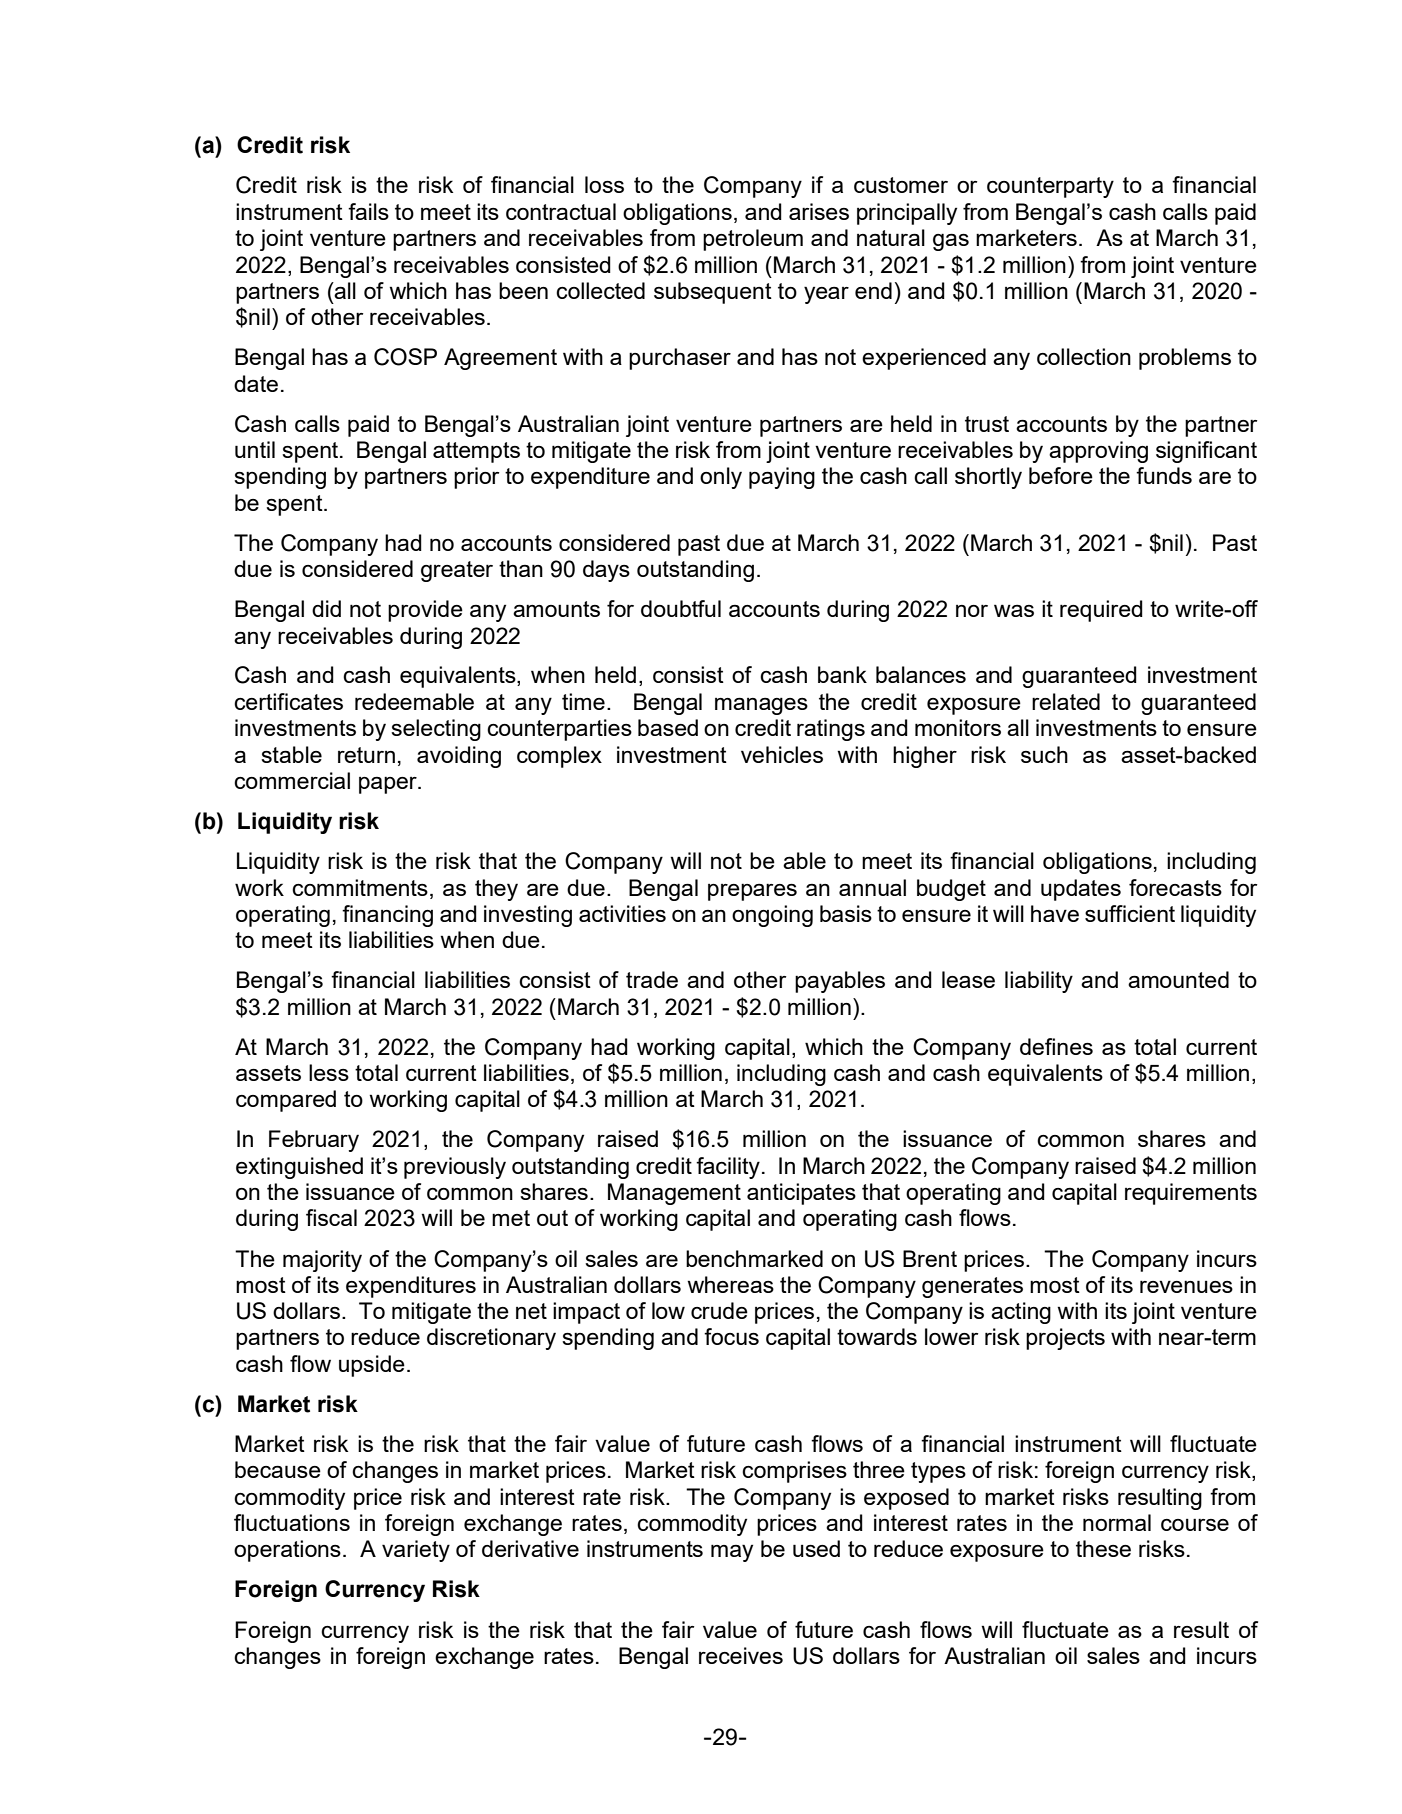 This screenshot has width=1402, height=1814. Describe the element at coordinates (753, 240) in the screenshot. I see `petroleum` at that location.
